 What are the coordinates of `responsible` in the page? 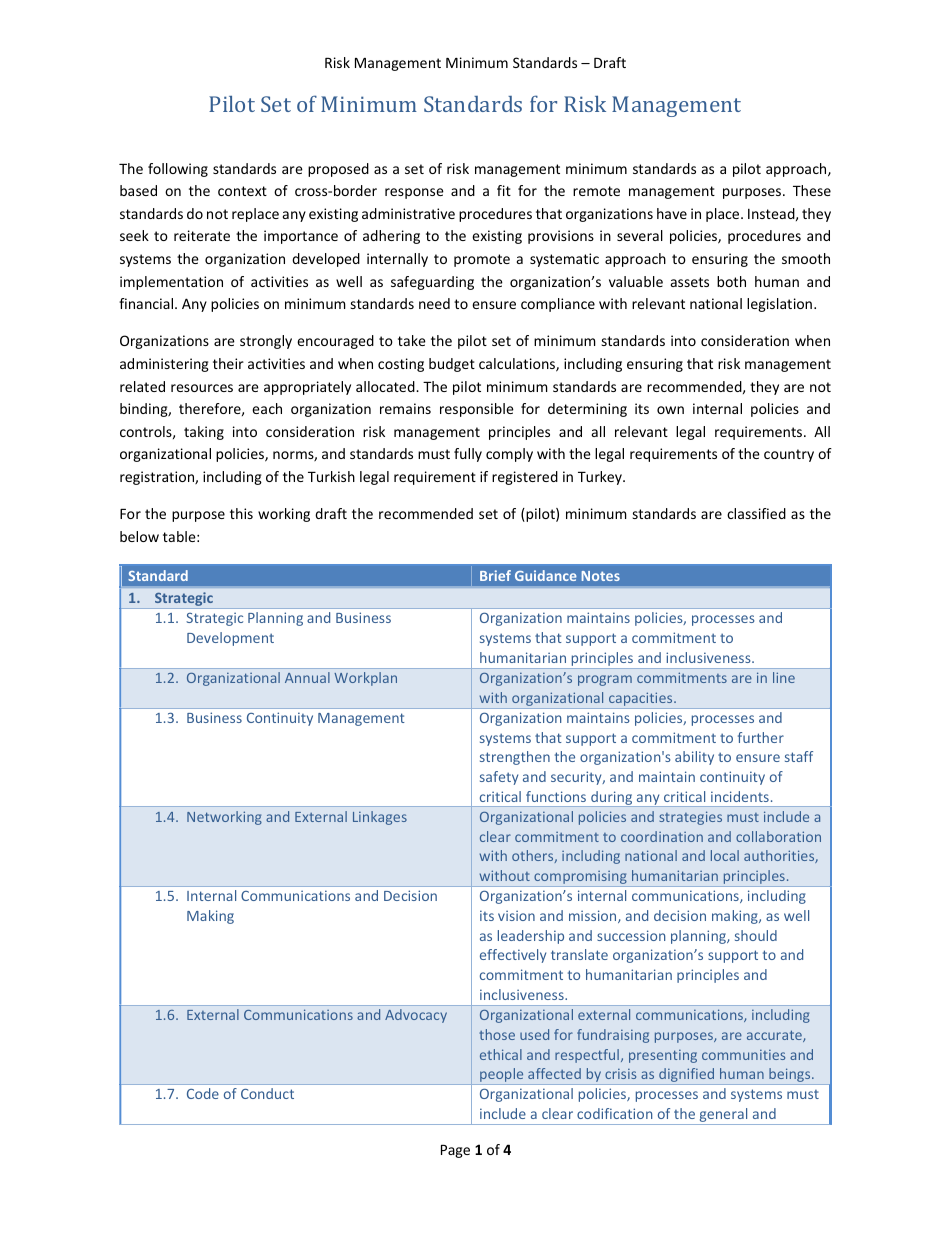 It's located at (477, 410).
